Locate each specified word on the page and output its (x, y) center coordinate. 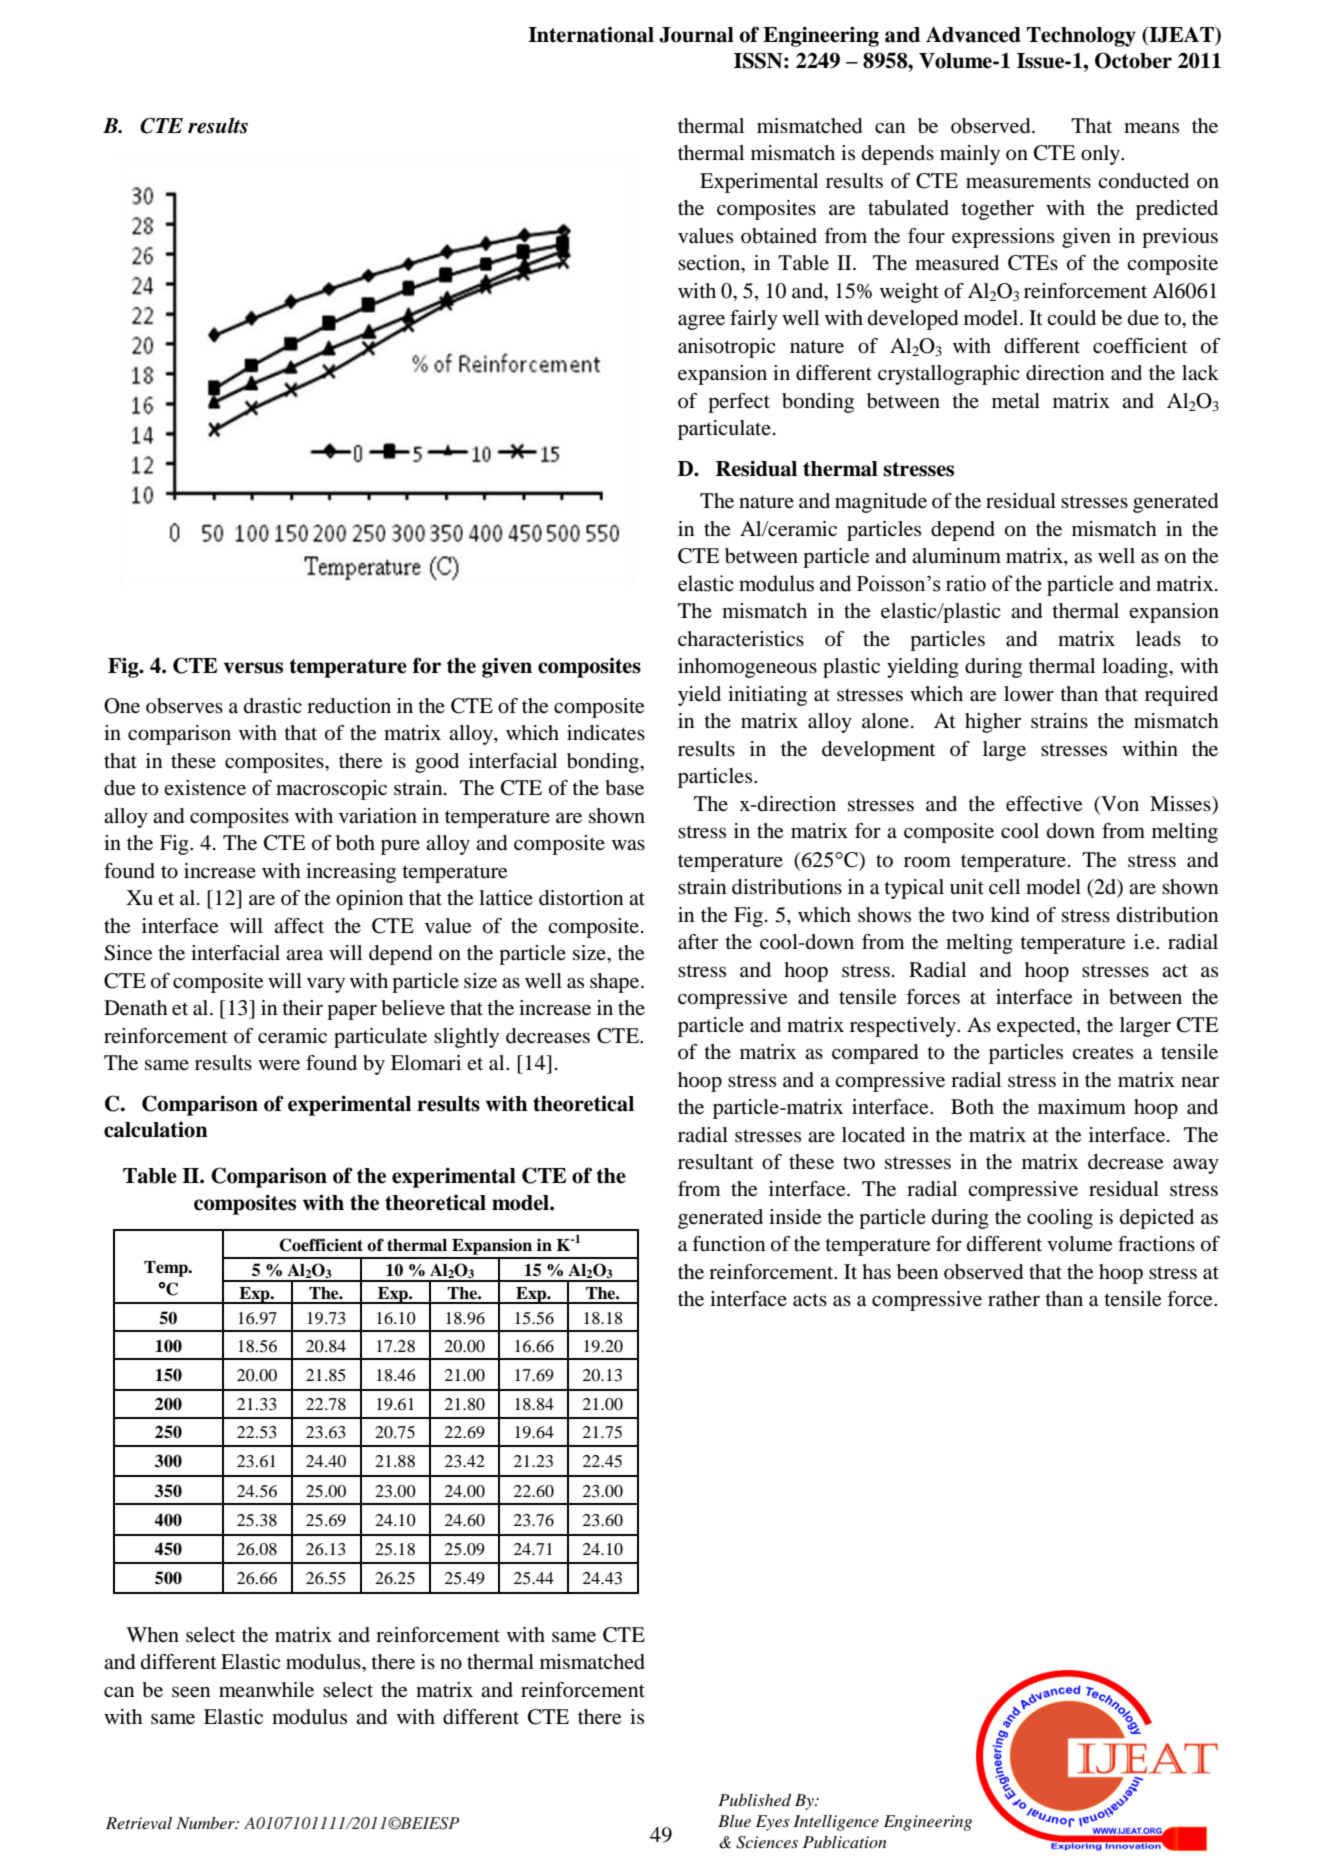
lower (1029, 694)
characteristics (741, 639)
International (591, 34)
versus (253, 668)
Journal (696, 35)
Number (206, 1823)
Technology (1081, 37)
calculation (156, 1129)
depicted (1157, 1219)
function (728, 1244)
